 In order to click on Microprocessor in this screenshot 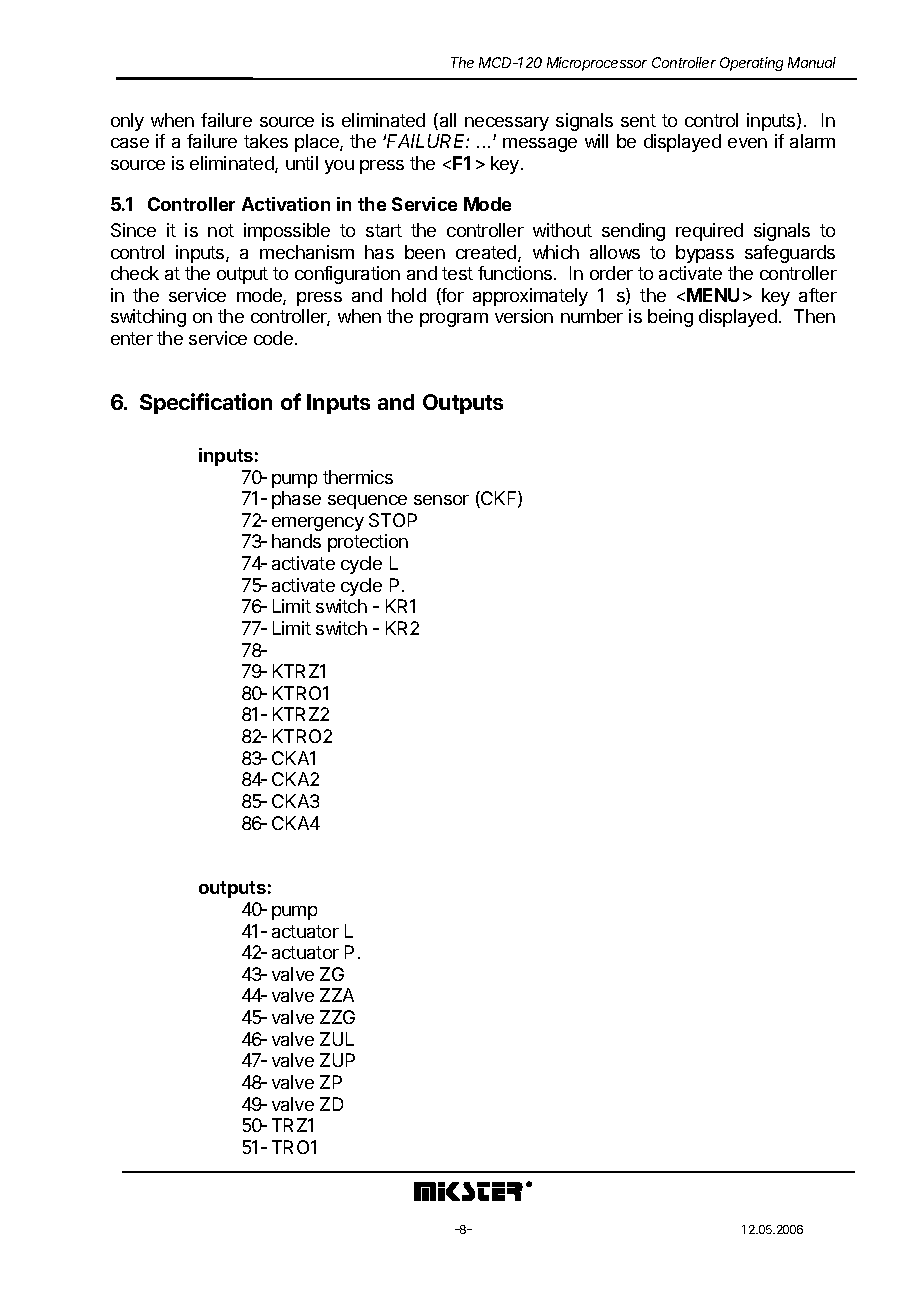, I will do `click(597, 64)`.
